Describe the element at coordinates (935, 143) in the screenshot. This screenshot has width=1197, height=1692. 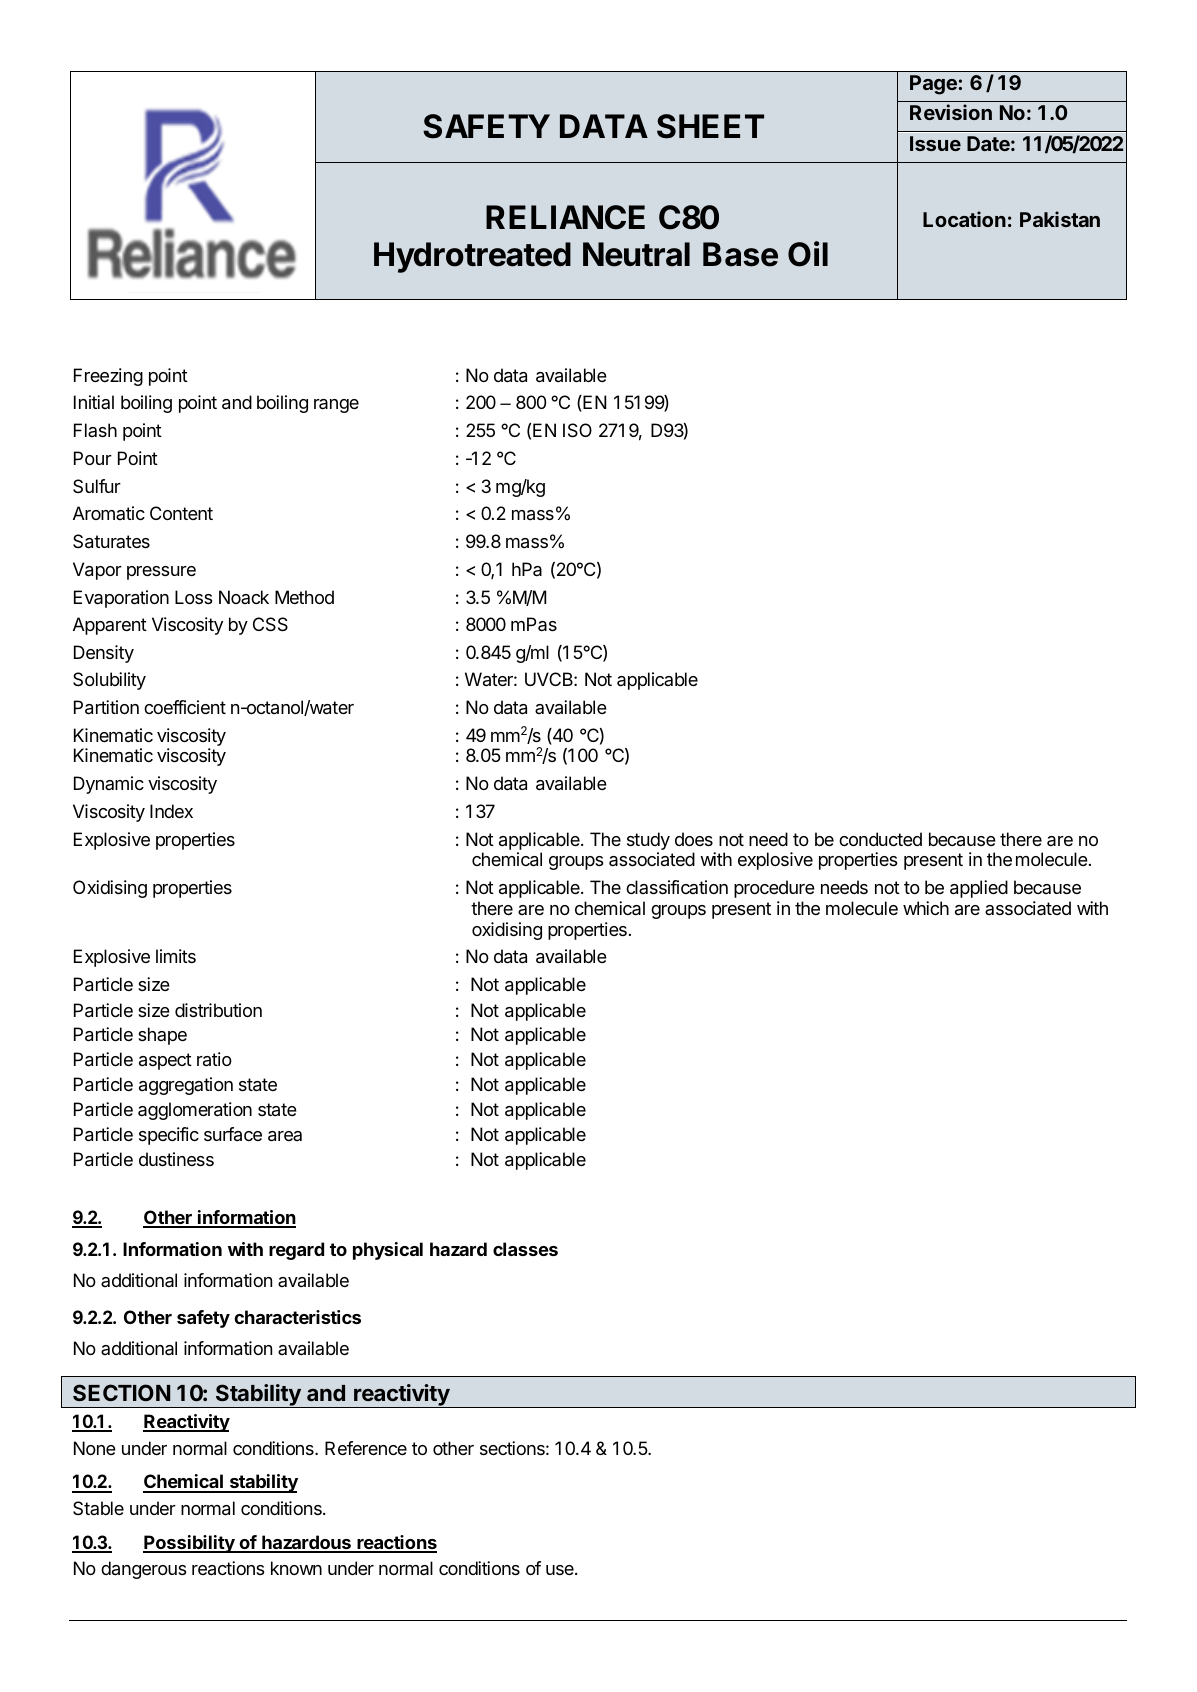
I see `Issue` at that location.
